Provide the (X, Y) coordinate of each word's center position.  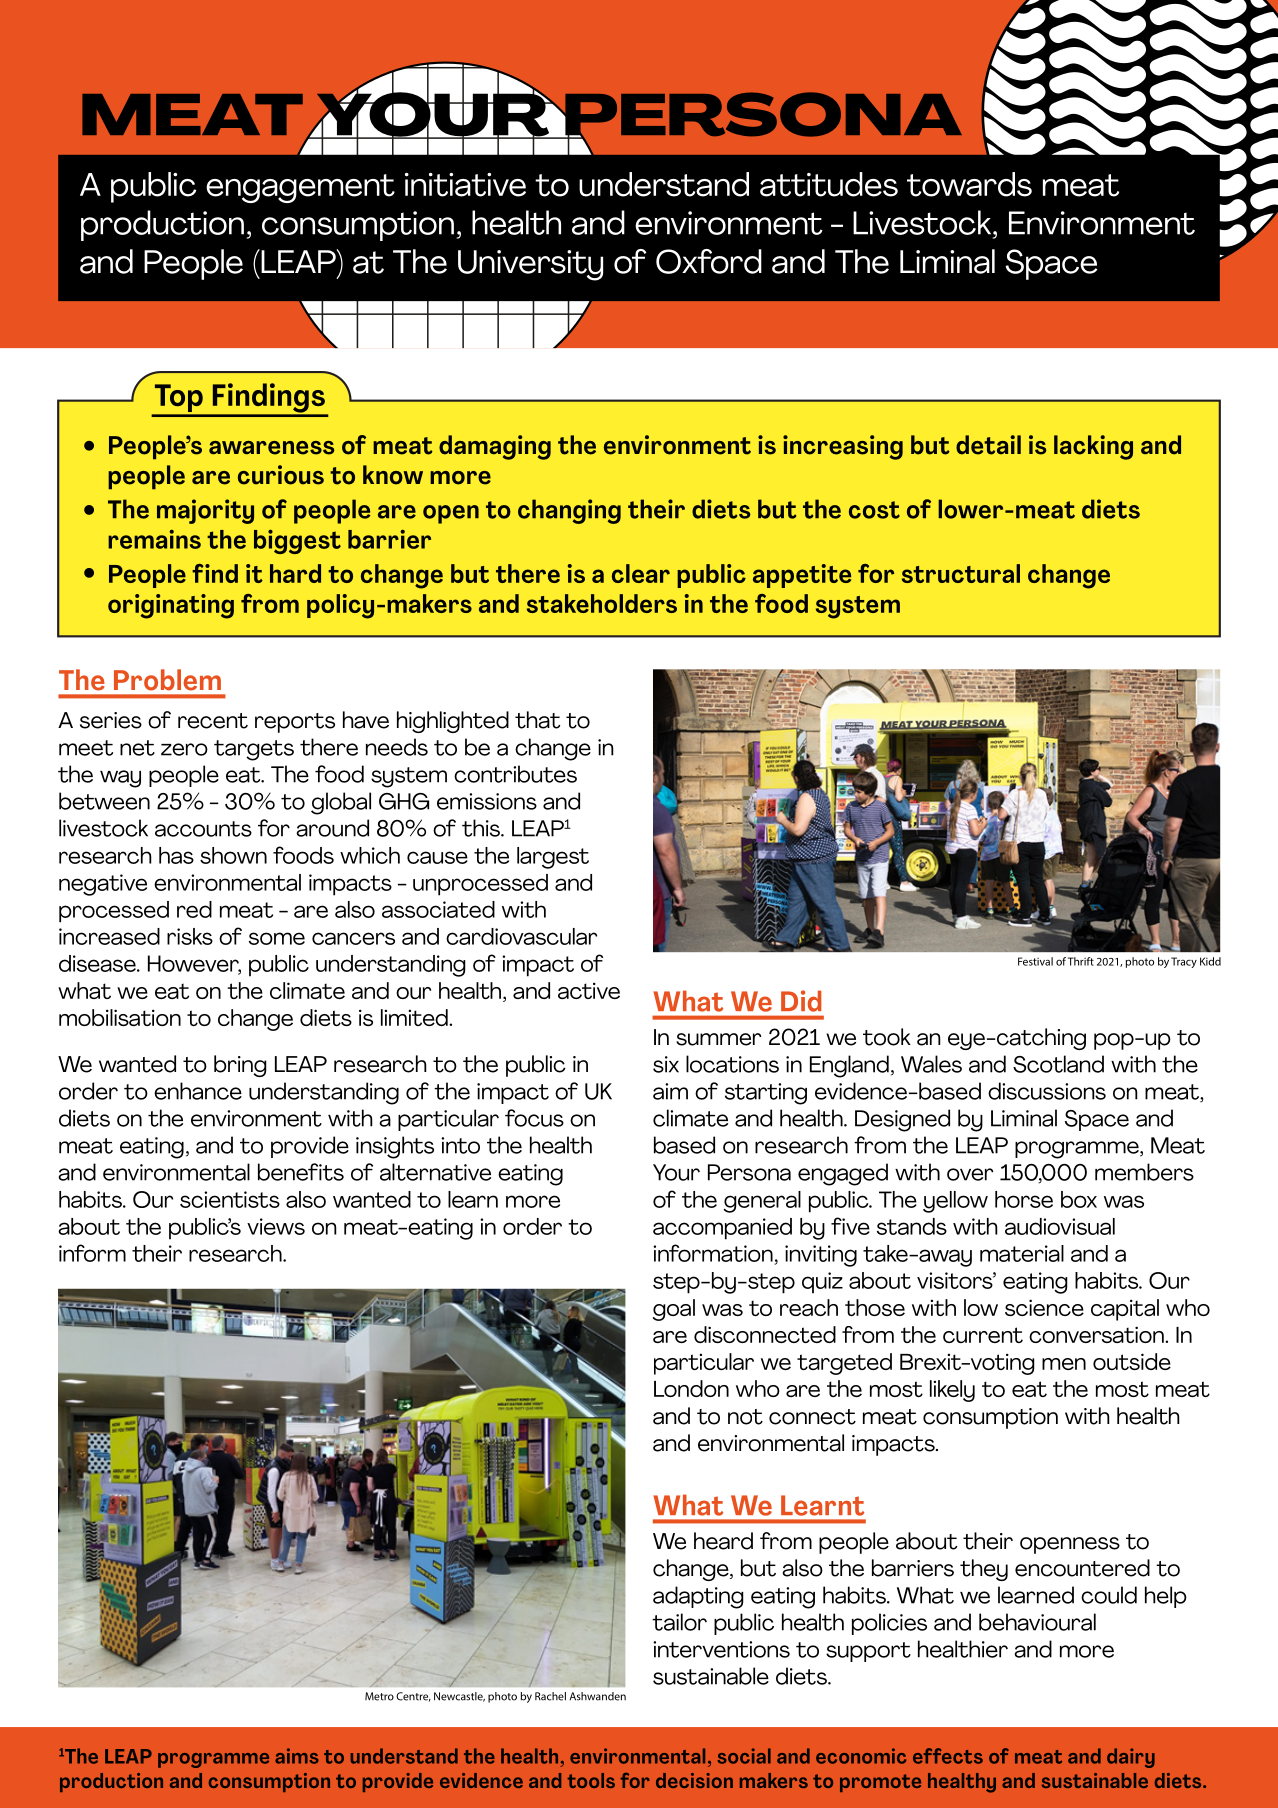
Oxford (709, 261)
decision (694, 1780)
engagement (300, 188)
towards (969, 184)
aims (297, 1756)
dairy (1131, 1758)
